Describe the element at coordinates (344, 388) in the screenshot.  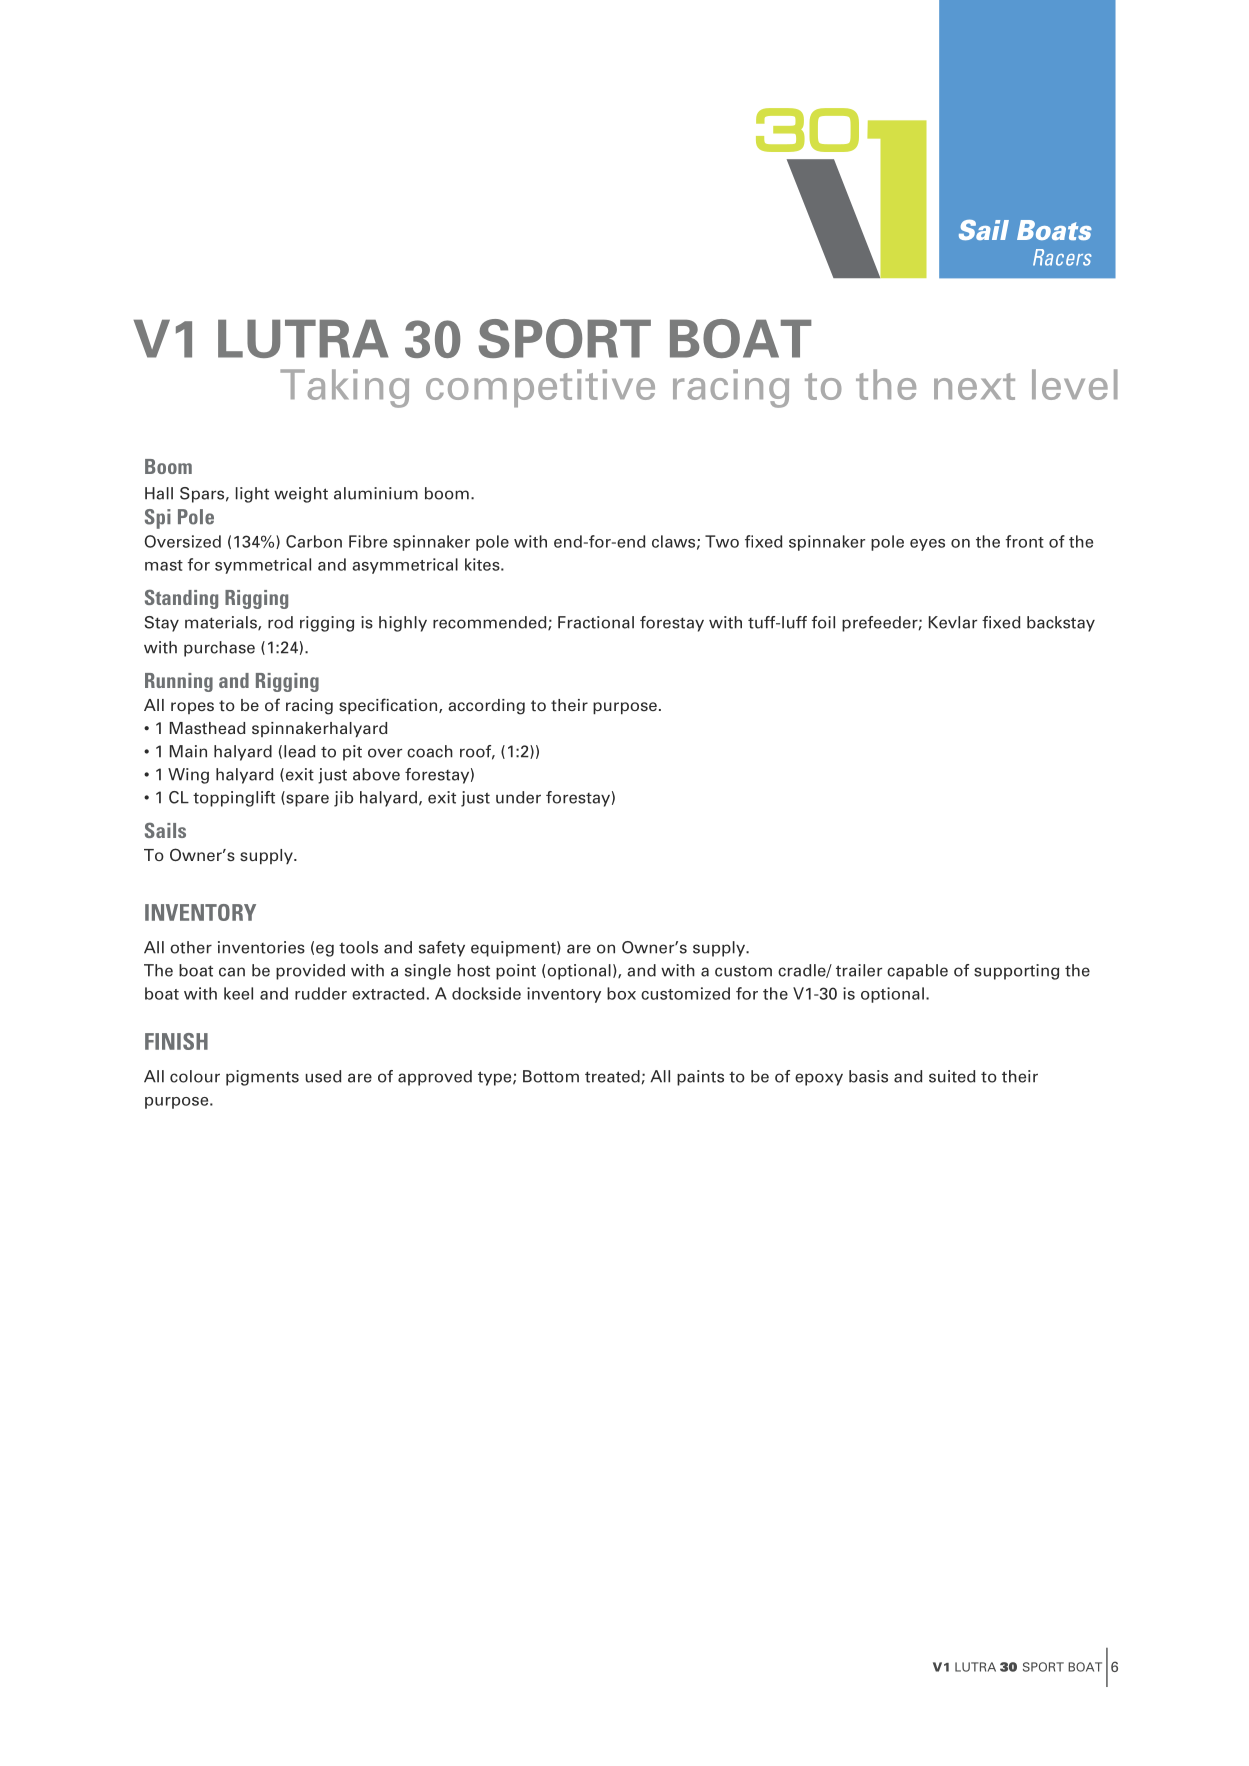
I see `Taking` at that location.
